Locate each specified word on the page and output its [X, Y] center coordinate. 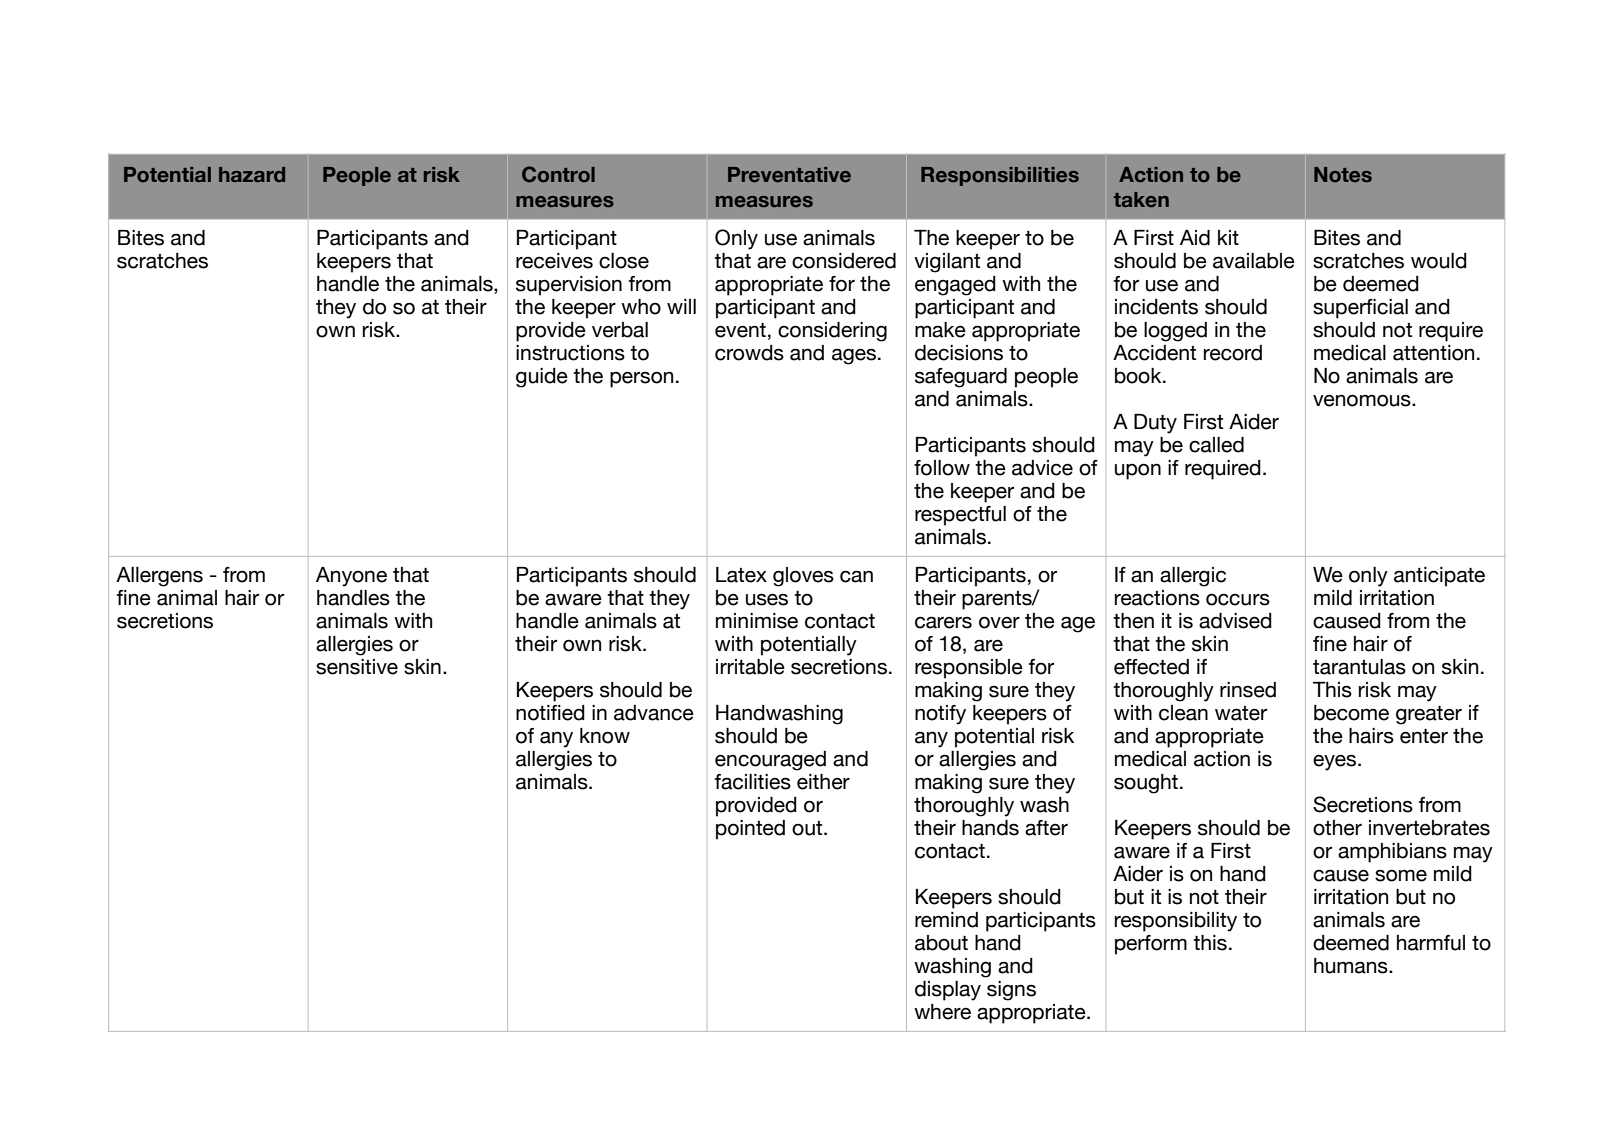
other [1337, 828]
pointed [750, 830]
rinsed [1248, 690]
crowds [749, 353]
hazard [252, 174]
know [605, 736]
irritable [750, 667]
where [942, 1012]
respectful [960, 516]
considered [844, 261]
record [1233, 353]
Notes [1343, 174]
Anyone [351, 577]
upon [1138, 471]
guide [542, 378]
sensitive [357, 667]
